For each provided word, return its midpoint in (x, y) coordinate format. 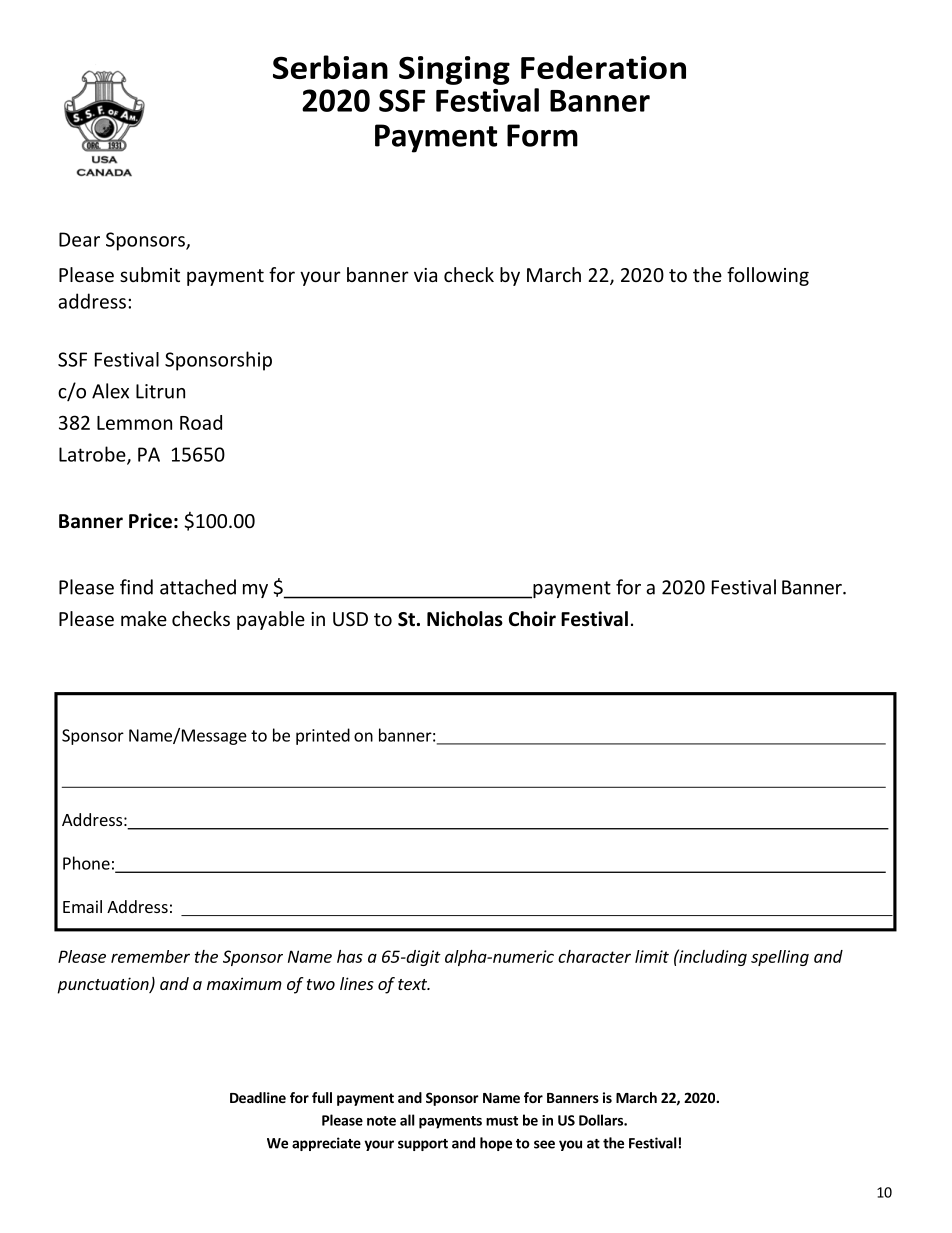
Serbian (330, 67)
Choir (532, 619)
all (407, 1120)
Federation (603, 67)
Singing (454, 70)
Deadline (258, 1097)
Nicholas (465, 619)
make (144, 618)
